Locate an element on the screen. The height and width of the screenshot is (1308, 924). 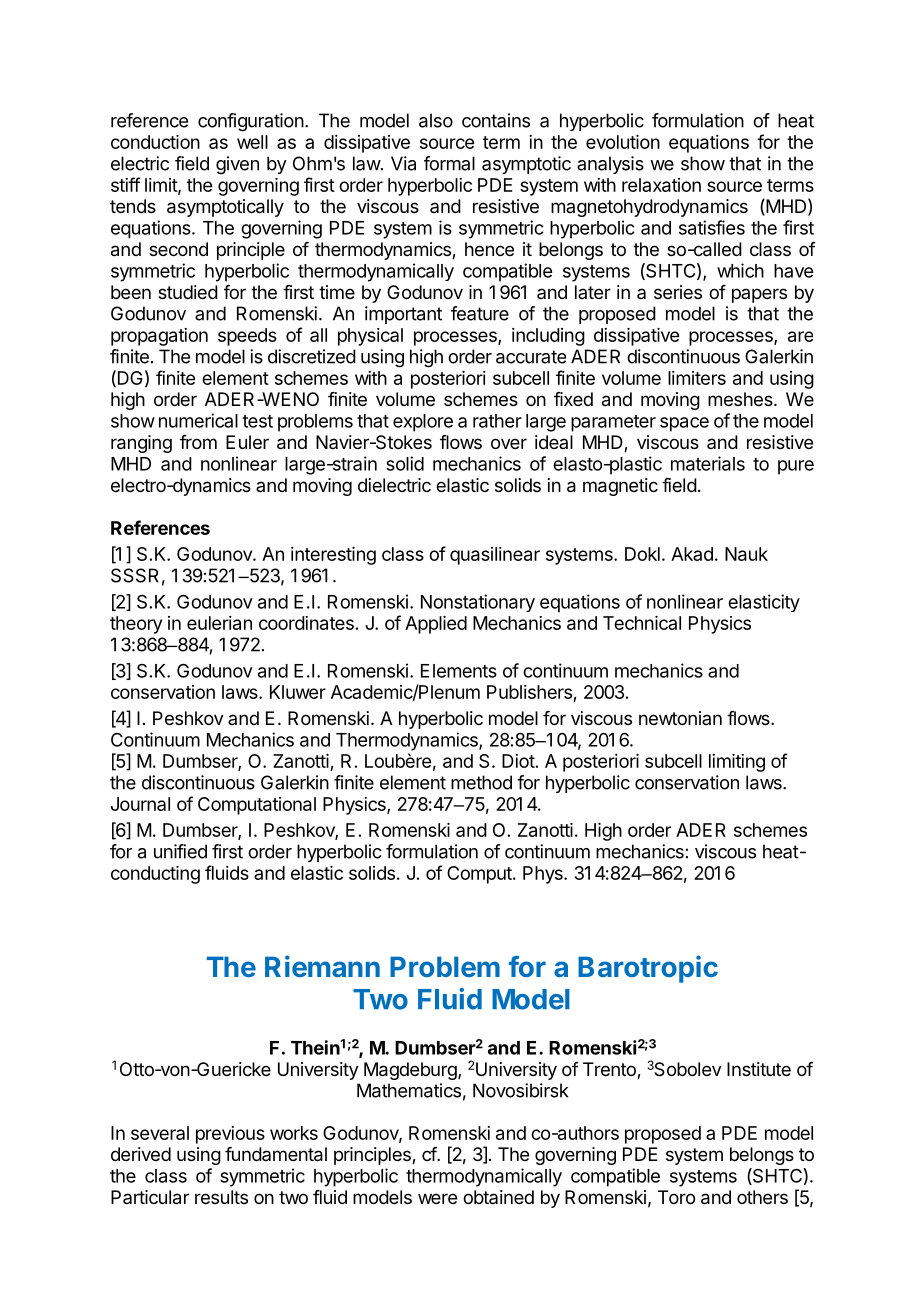
formal is located at coordinates (449, 163).
